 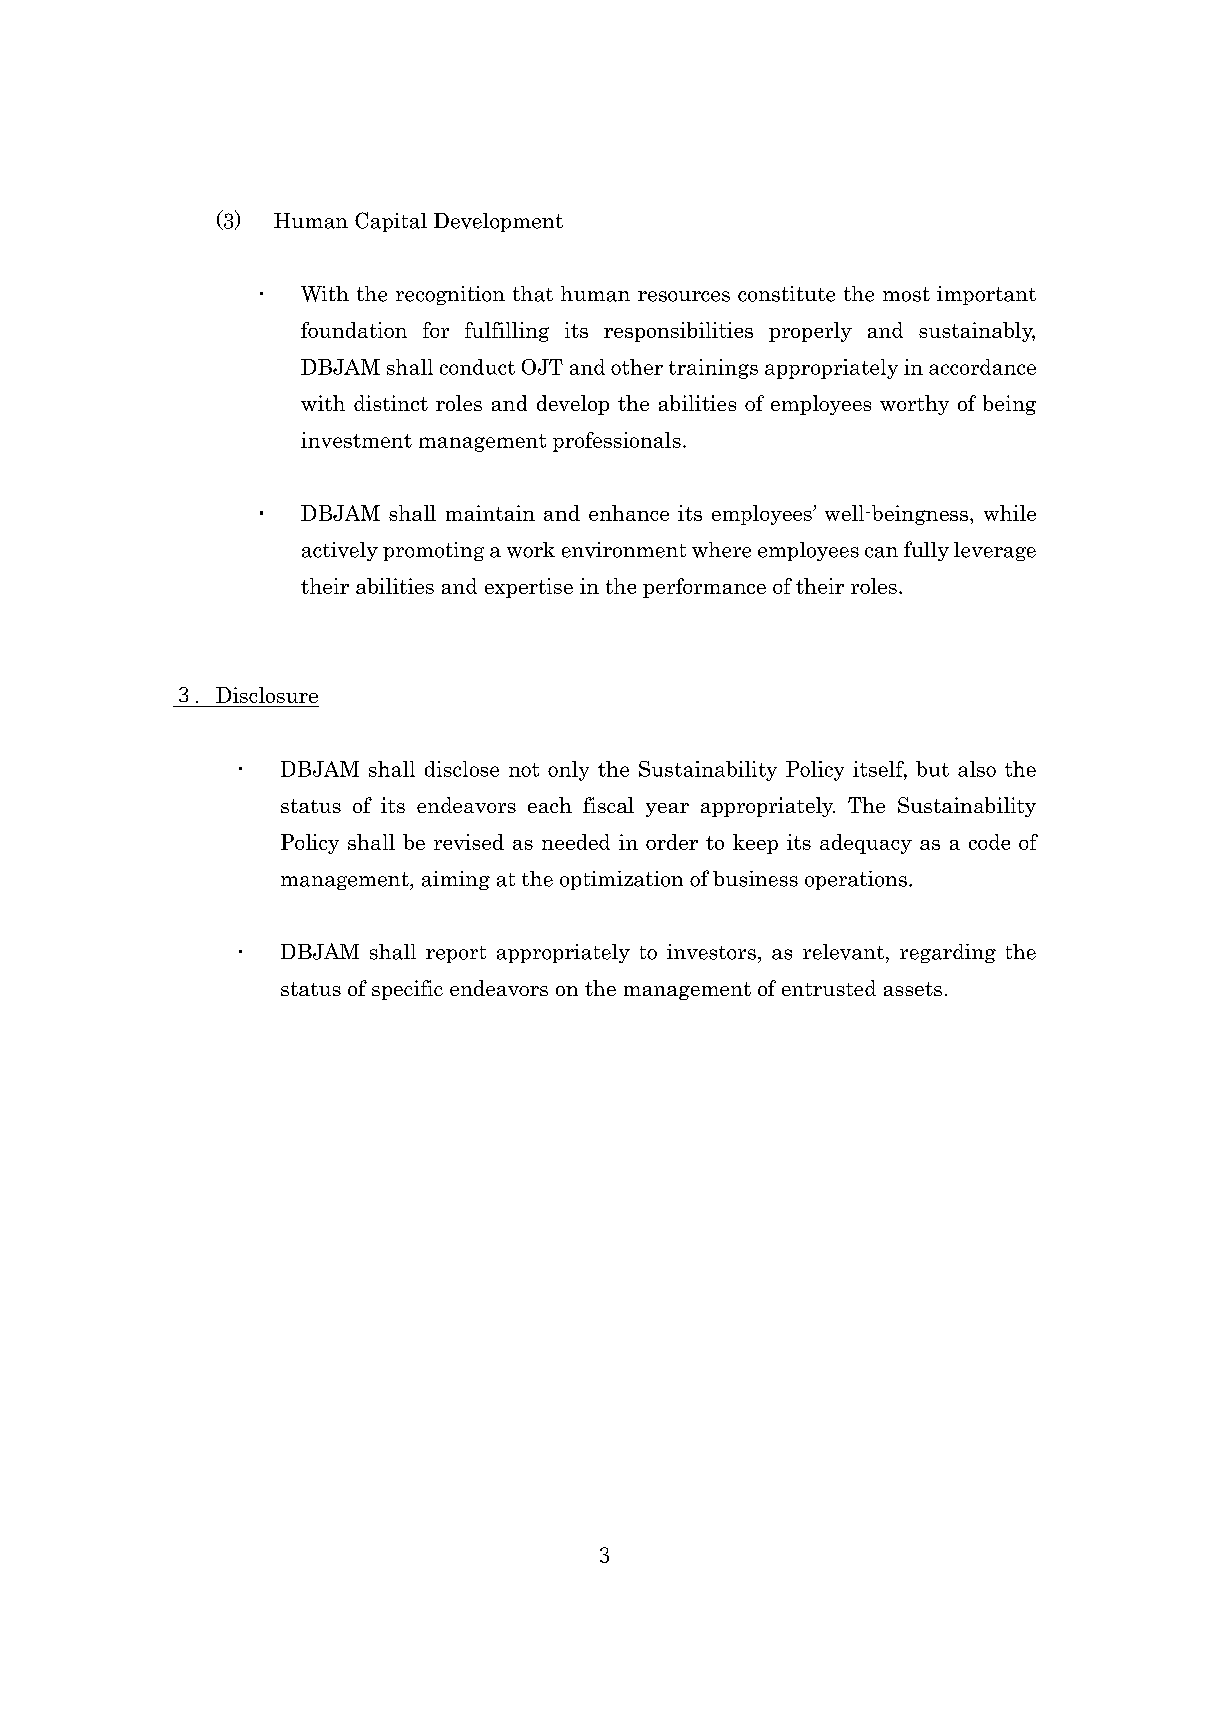 What do you see at coordinates (462, 769) in the screenshot?
I see `disclose` at bounding box center [462, 769].
